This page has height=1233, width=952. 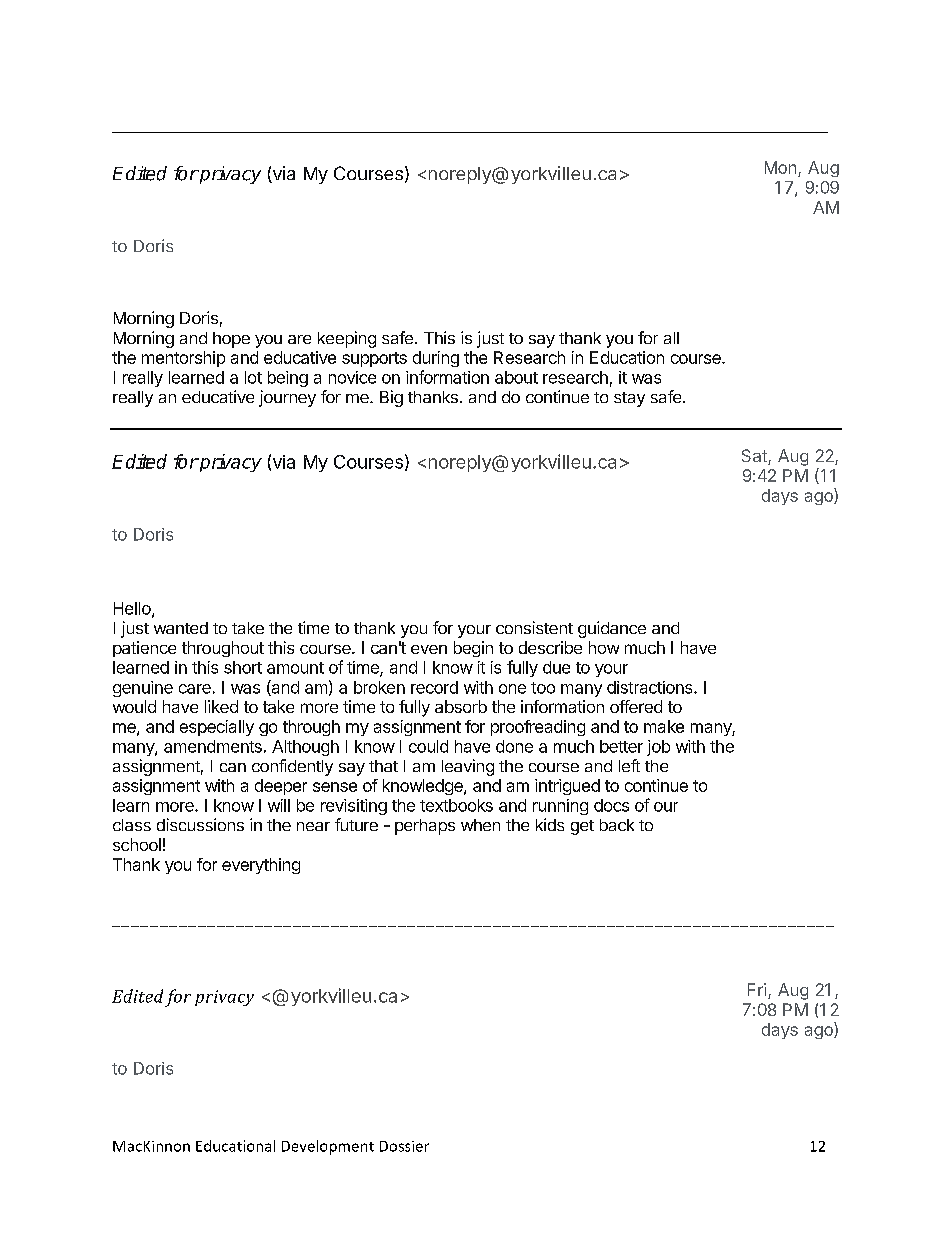 What do you see at coordinates (231, 340) in the page?
I see `hope` at bounding box center [231, 340].
